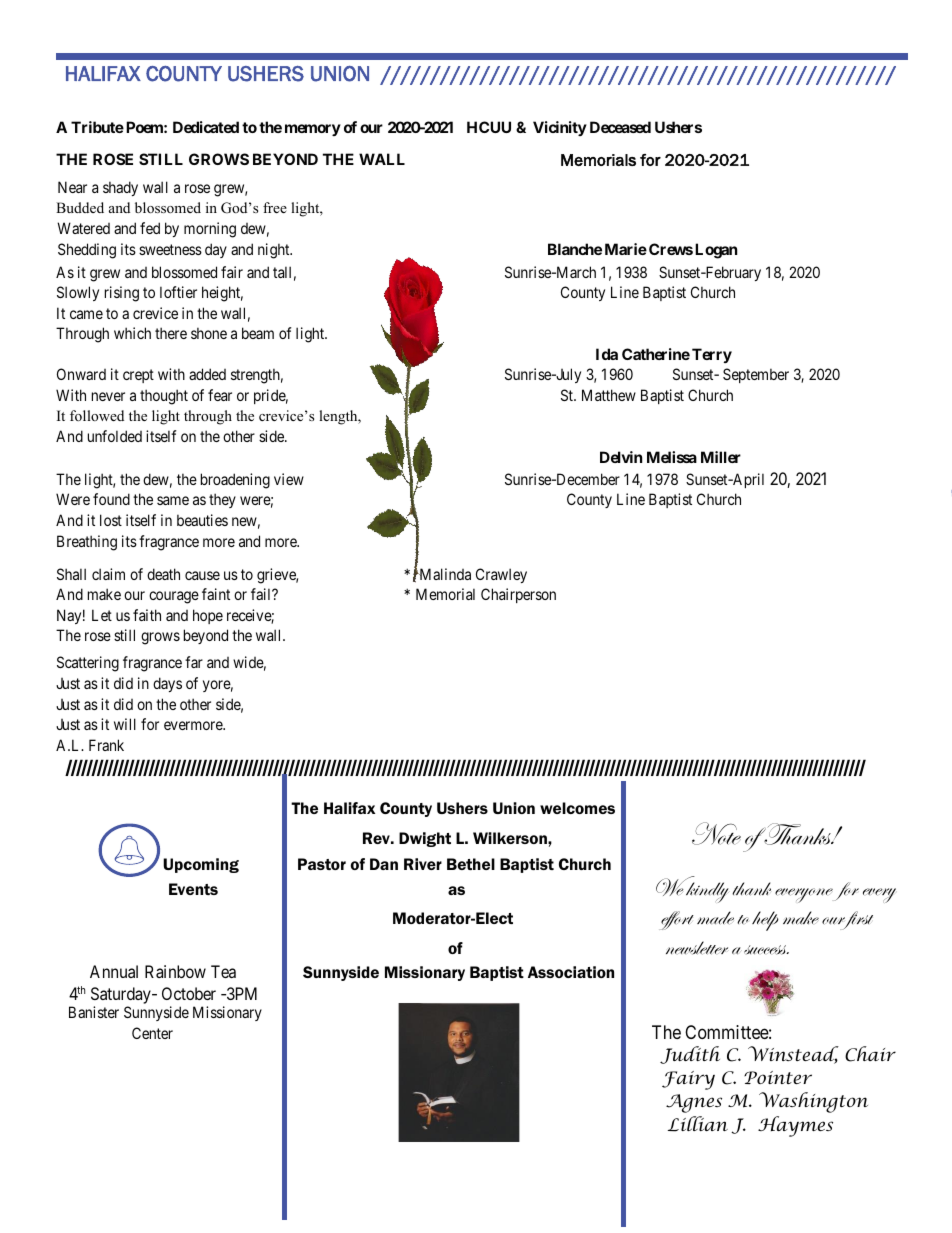 This image has height=1233, width=952. Describe the element at coordinates (501, 575) in the image. I see `Crawley` at that location.
